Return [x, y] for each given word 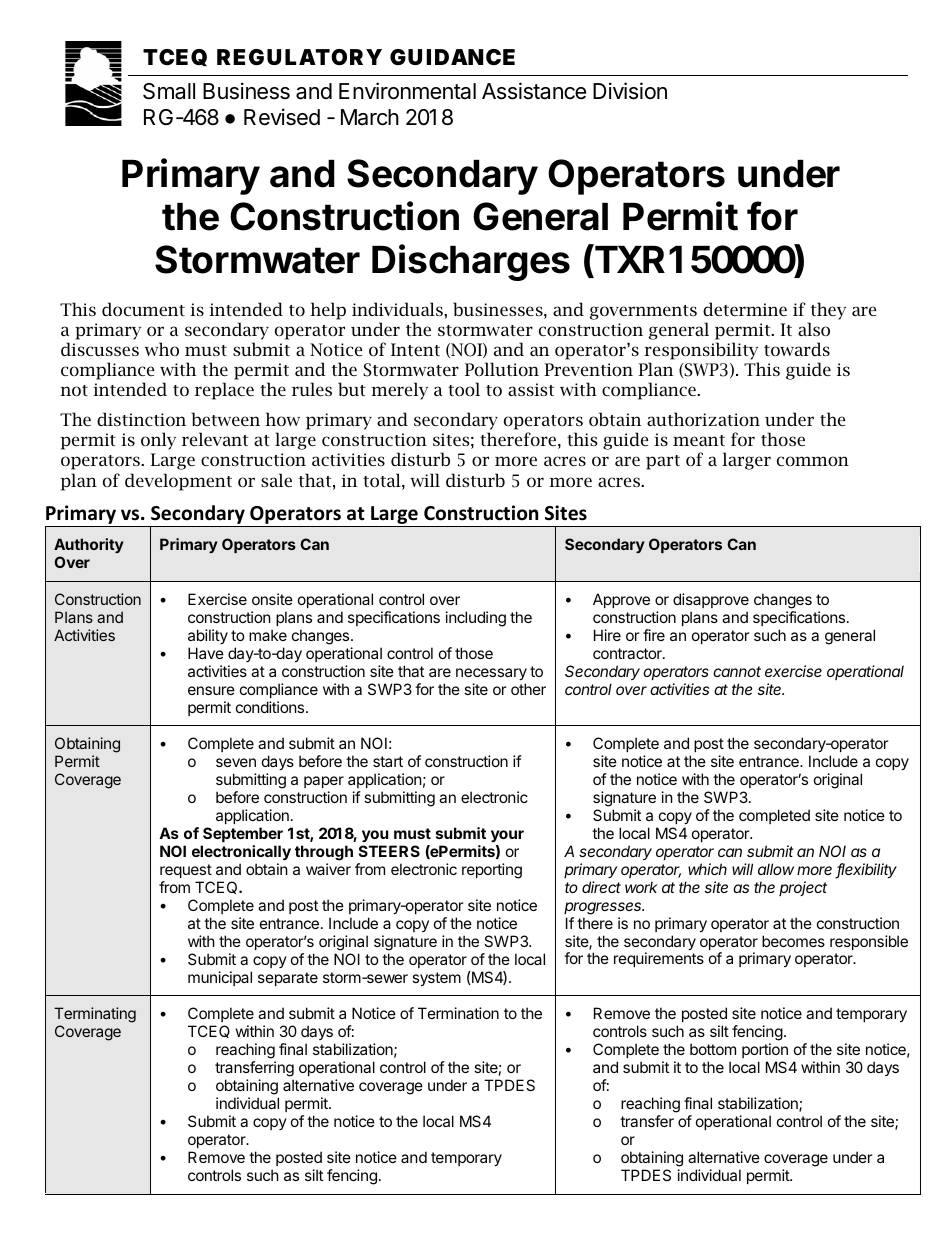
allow [776, 869]
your [507, 836]
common [813, 461]
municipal [220, 978]
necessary [491, 674]
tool [464, 389]
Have [206, 653]
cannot [737, 671]
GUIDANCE [452, 57]
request [186, 871]
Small [169, 91]
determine [745, 309]
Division [630, 91]
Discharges [471, 262]
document [143, 309]
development [178, 482]
